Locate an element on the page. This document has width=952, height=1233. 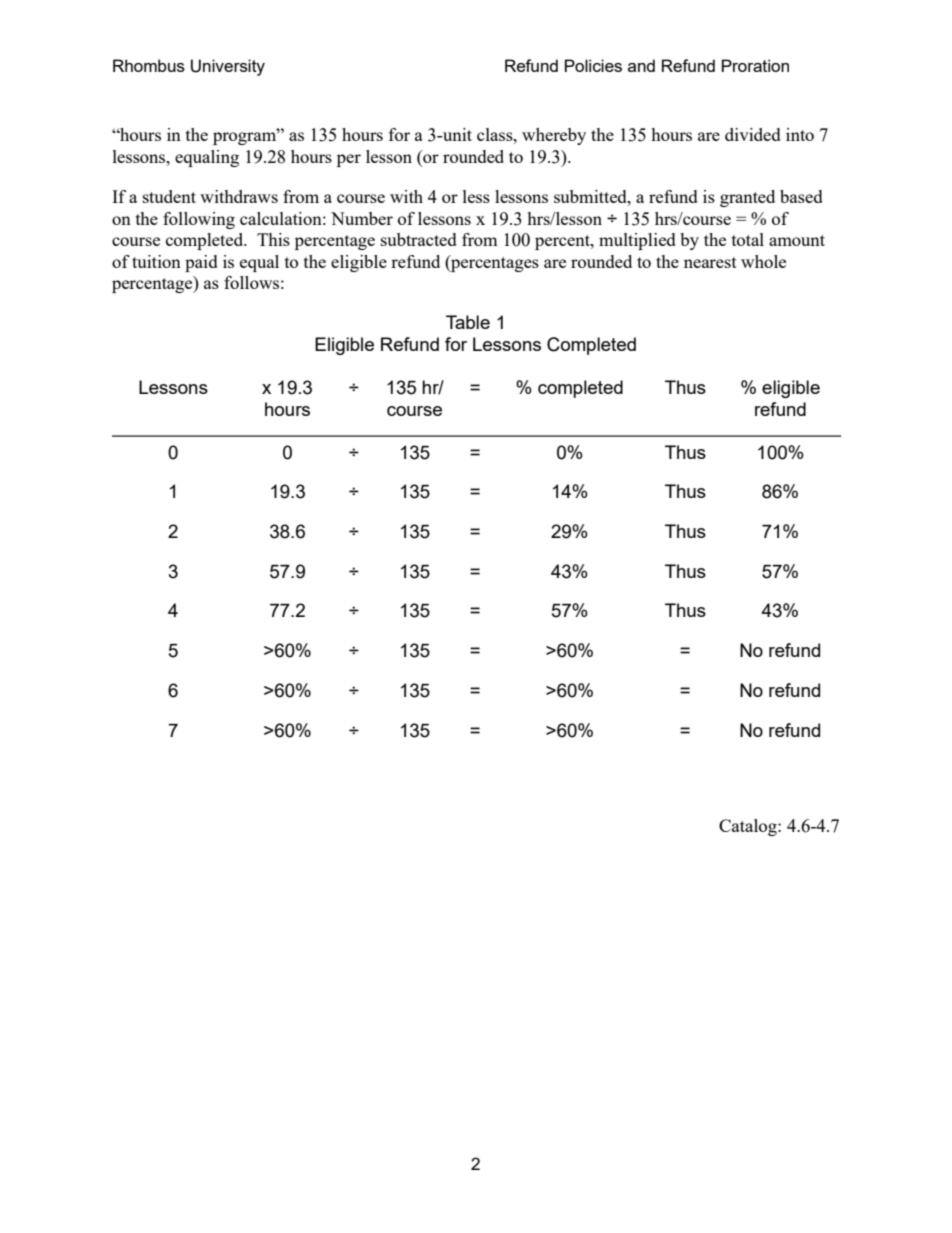
nearest is located at coordinates (710, 262).
